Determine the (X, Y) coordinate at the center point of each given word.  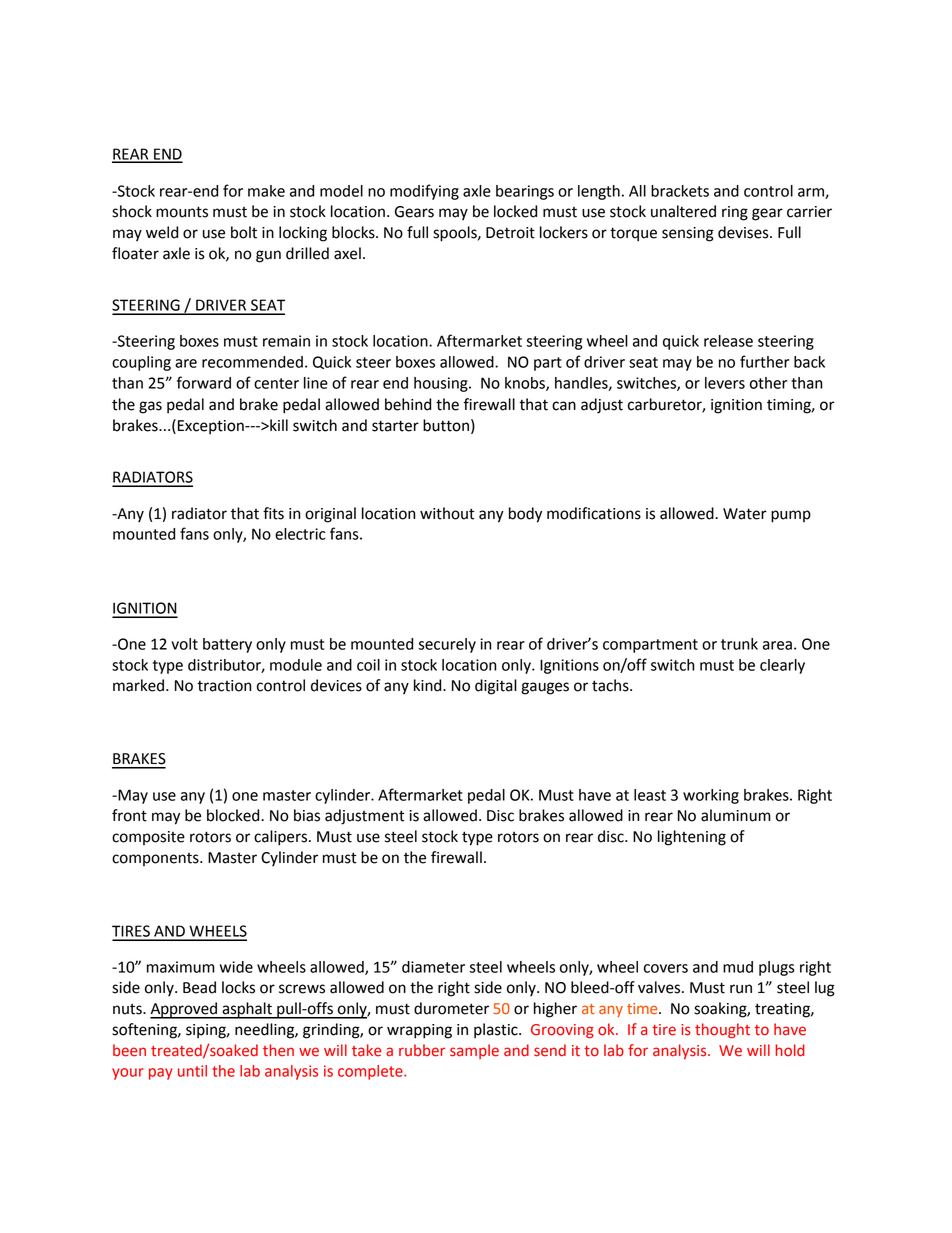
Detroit (510, 233)
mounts (182, 212)
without (447, 513)
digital (496, 687)
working (711, 796)
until (192, 1071)
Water (745, 514)
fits (273, 513)
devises (744, 232)
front (129, 815)
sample (474, 1051)
